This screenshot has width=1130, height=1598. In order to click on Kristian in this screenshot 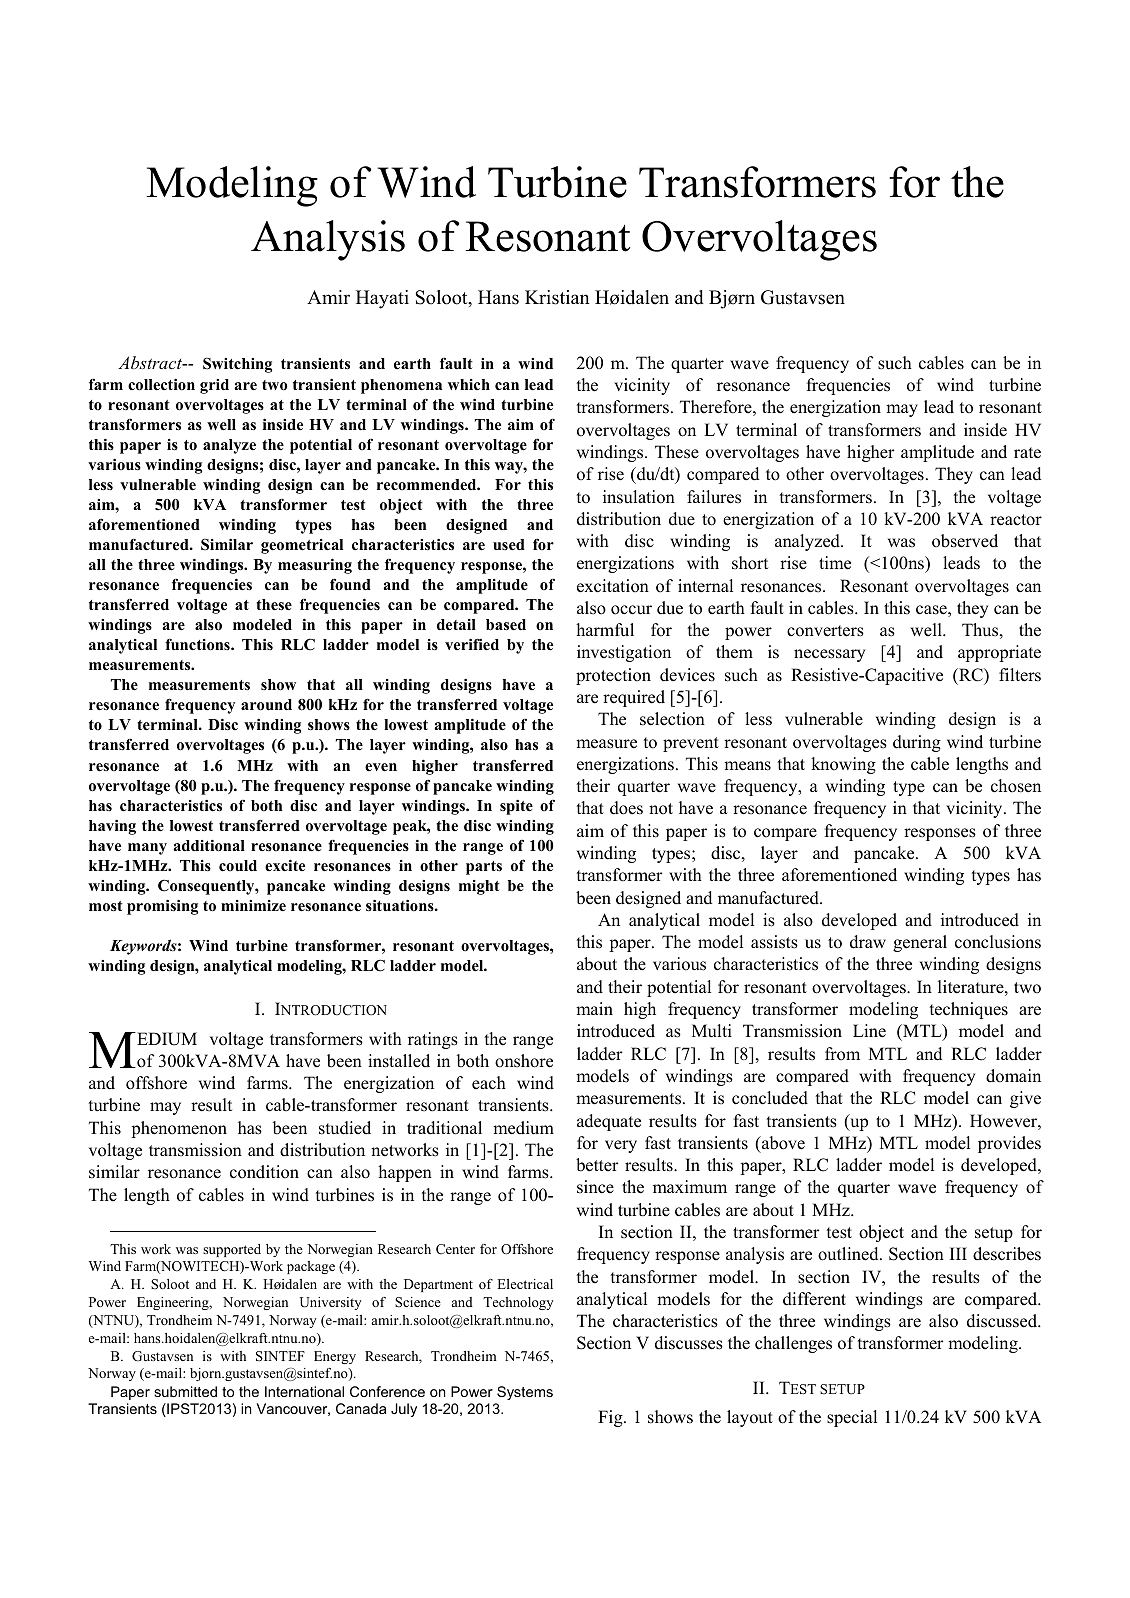, I will do `click(557, 297)`.
